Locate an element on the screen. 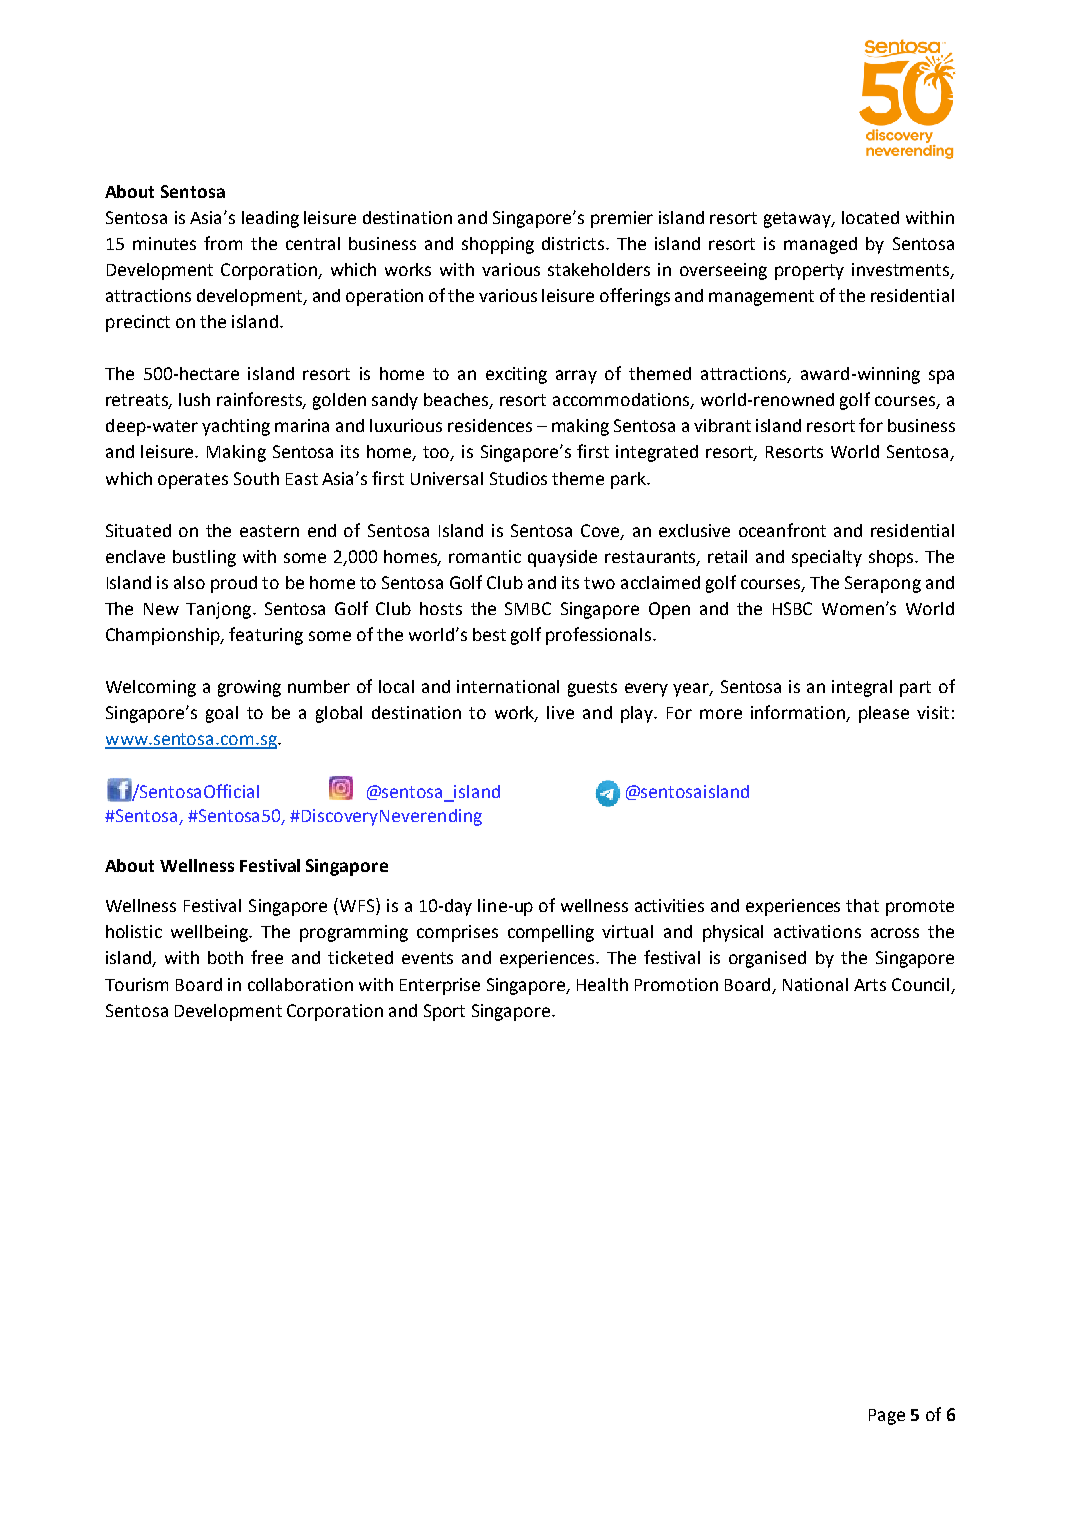 This screenshot has width=1071, height=1515. romantic is located at coordinates (485, 556).
